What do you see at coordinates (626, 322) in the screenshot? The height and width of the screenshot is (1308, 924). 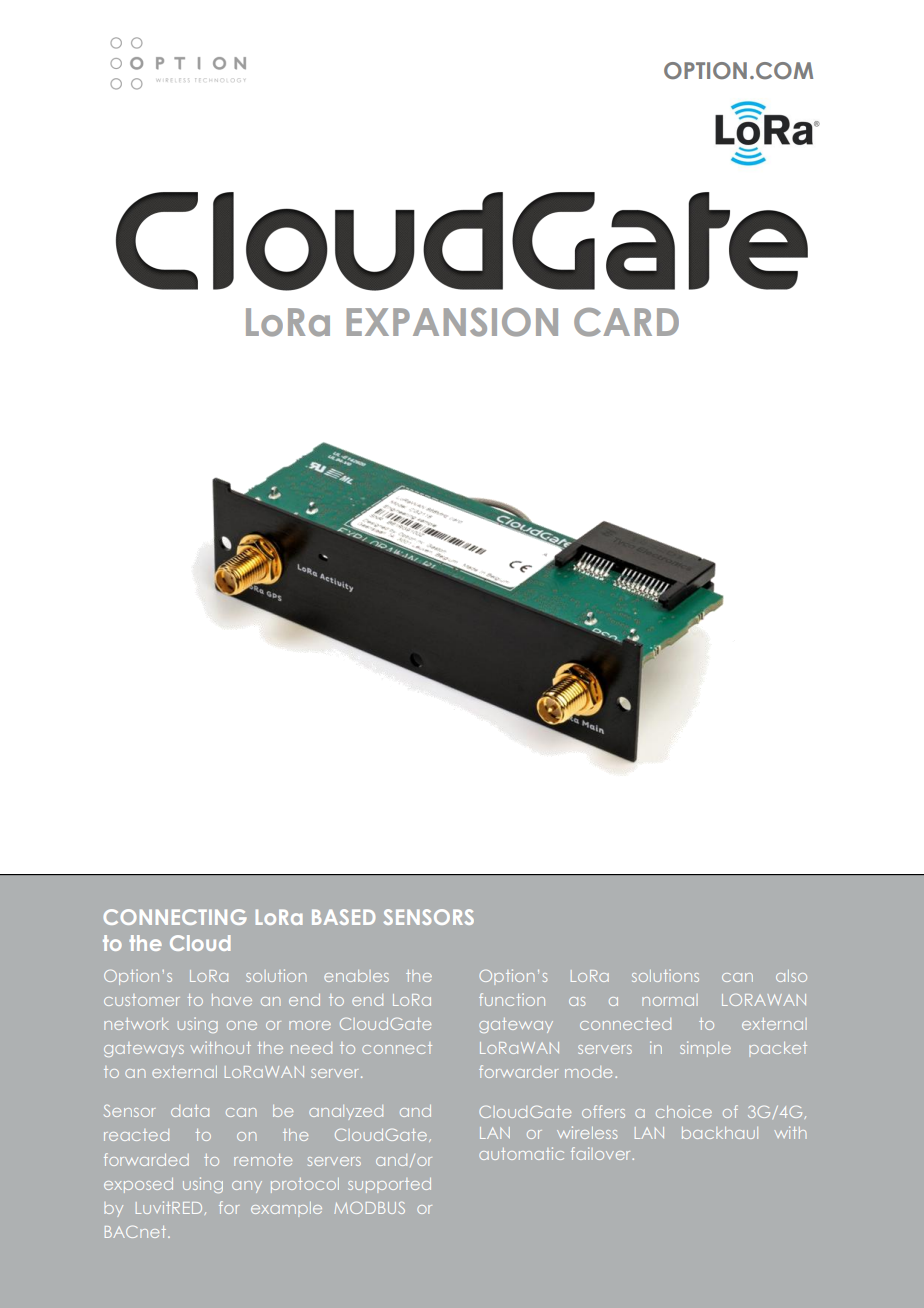 I see `CARD` at bounding box center [626, 322].
